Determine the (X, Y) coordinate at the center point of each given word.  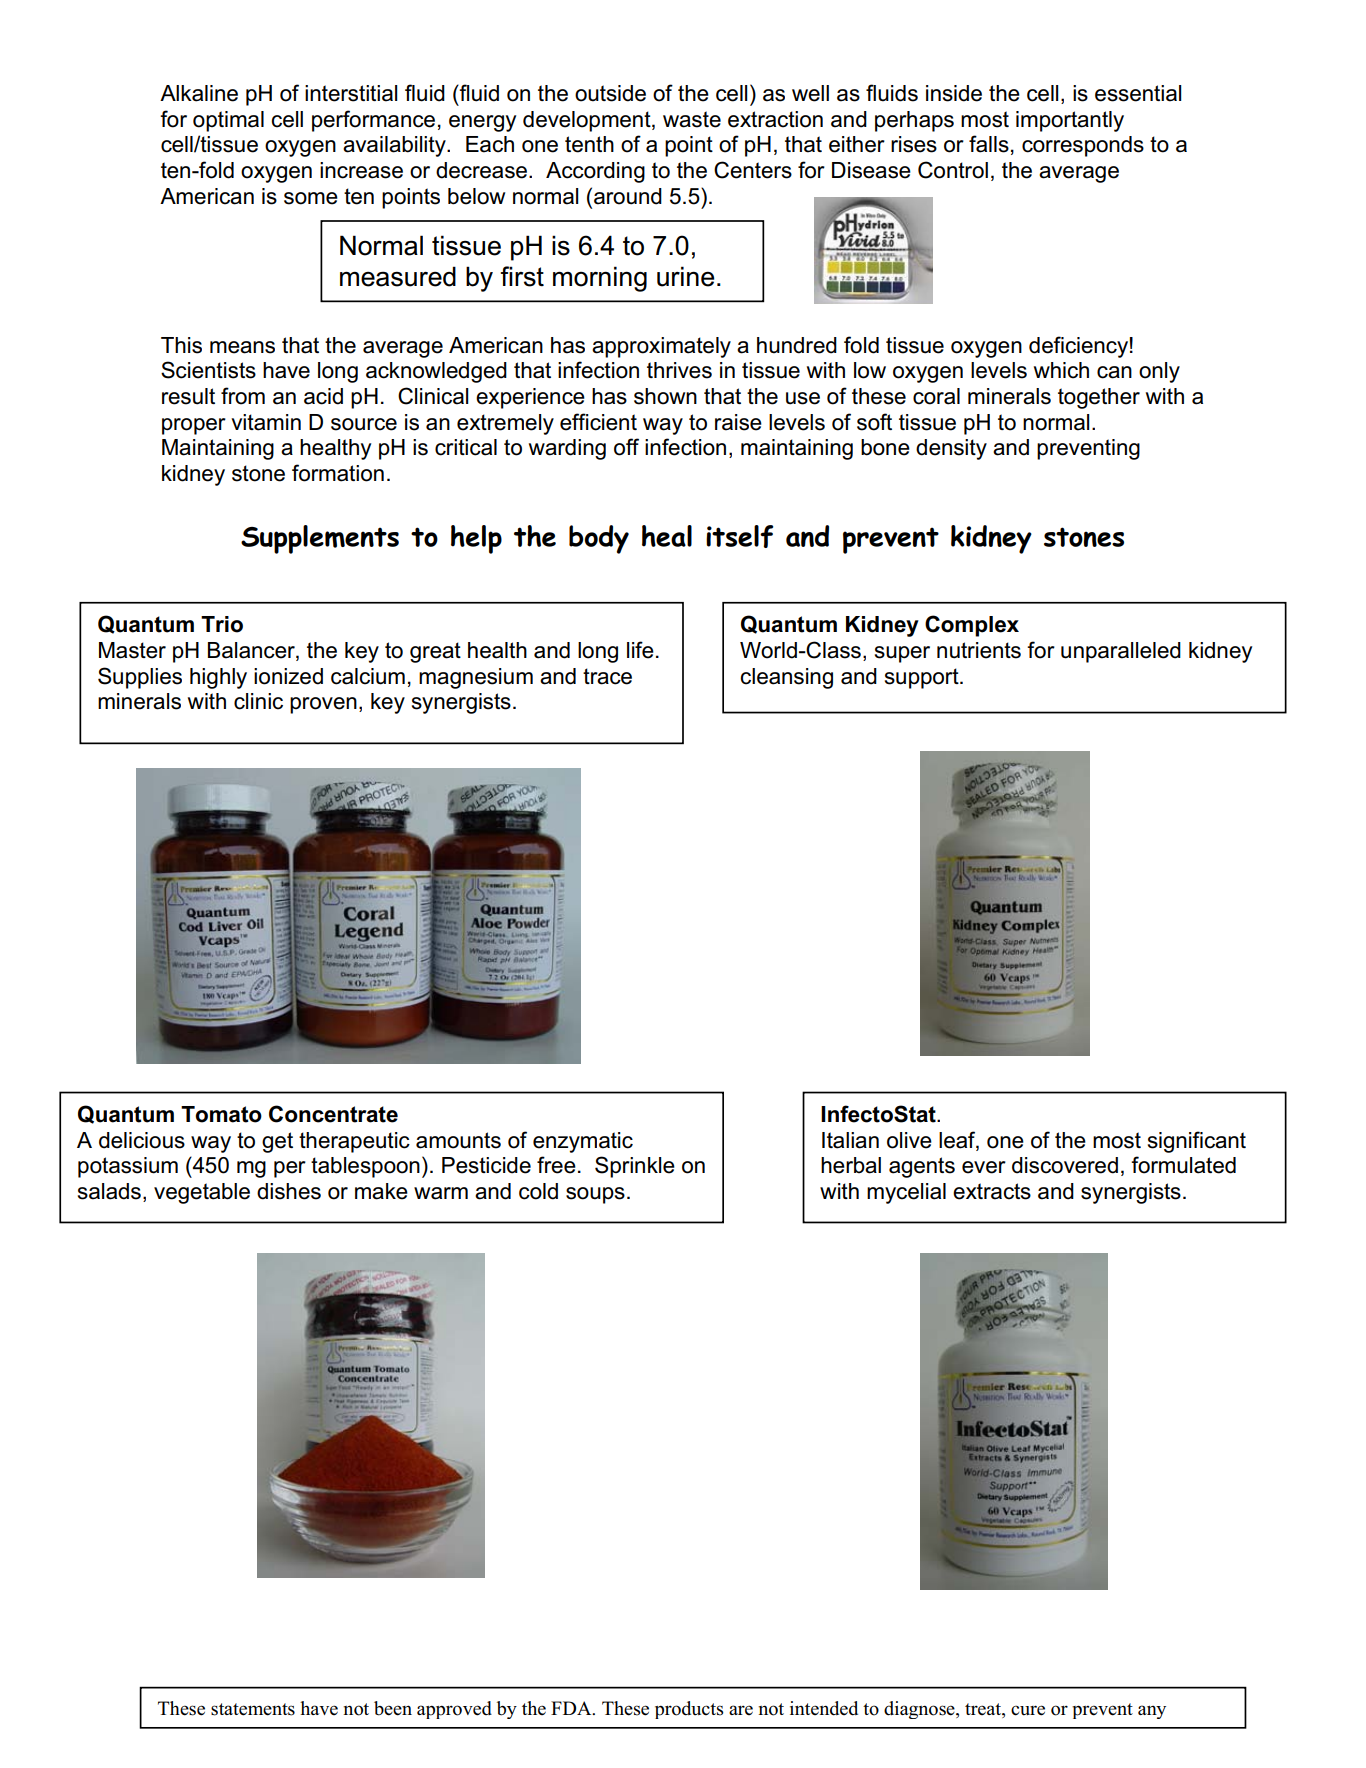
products (689, 1710)
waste (692, 119)
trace (607, 676)
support (923, 678)
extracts (992, 1191)
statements (253, 1709)
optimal (228, 121)
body (599, 539)
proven (323, 705)
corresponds (1083, 146)
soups (595, 1195)
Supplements (320, 539)
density (951, 449)
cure (1028, 1710)
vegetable (202, 1193)
